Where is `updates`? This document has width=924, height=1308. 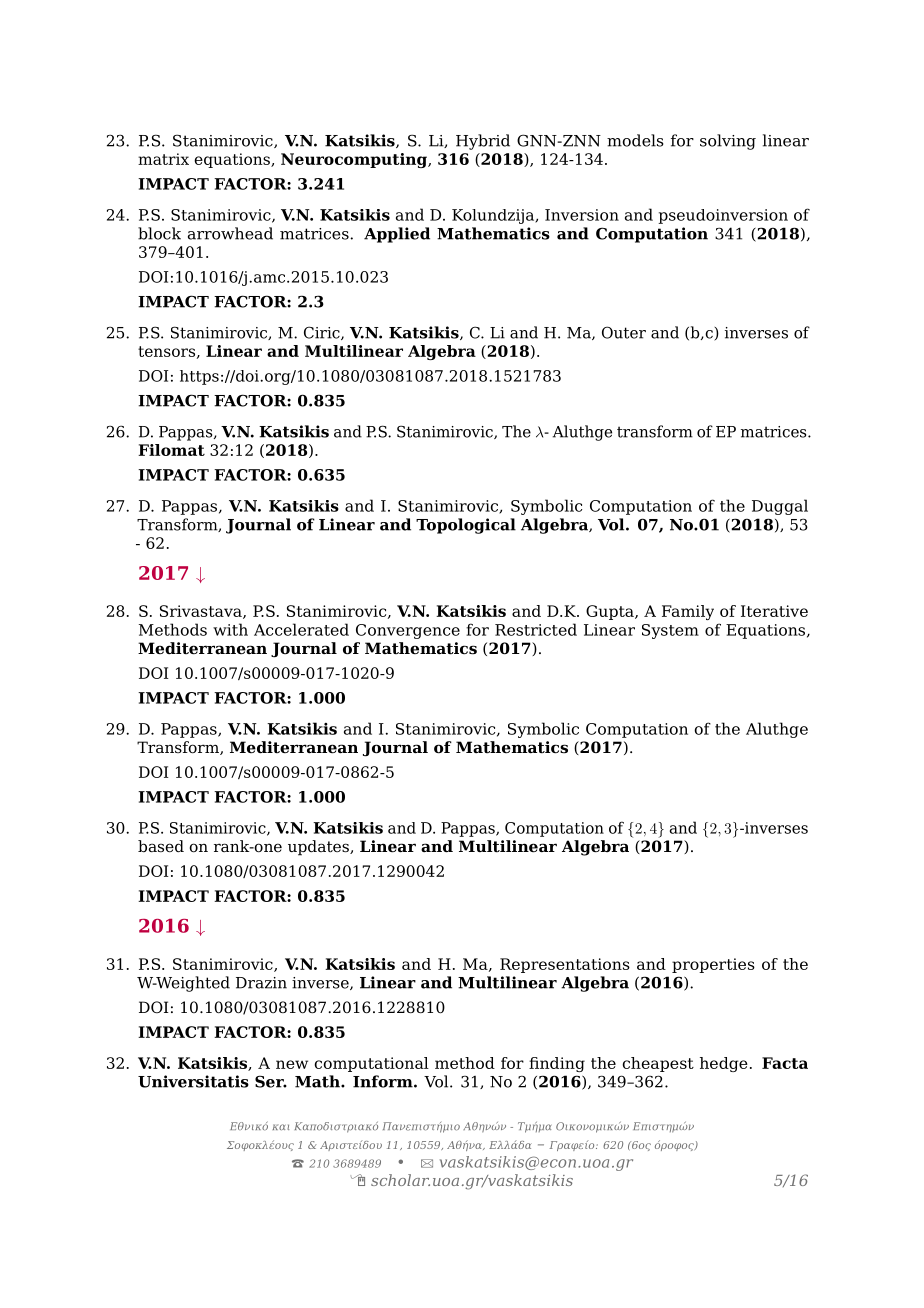 updates is located at coordinates (319, 848).
